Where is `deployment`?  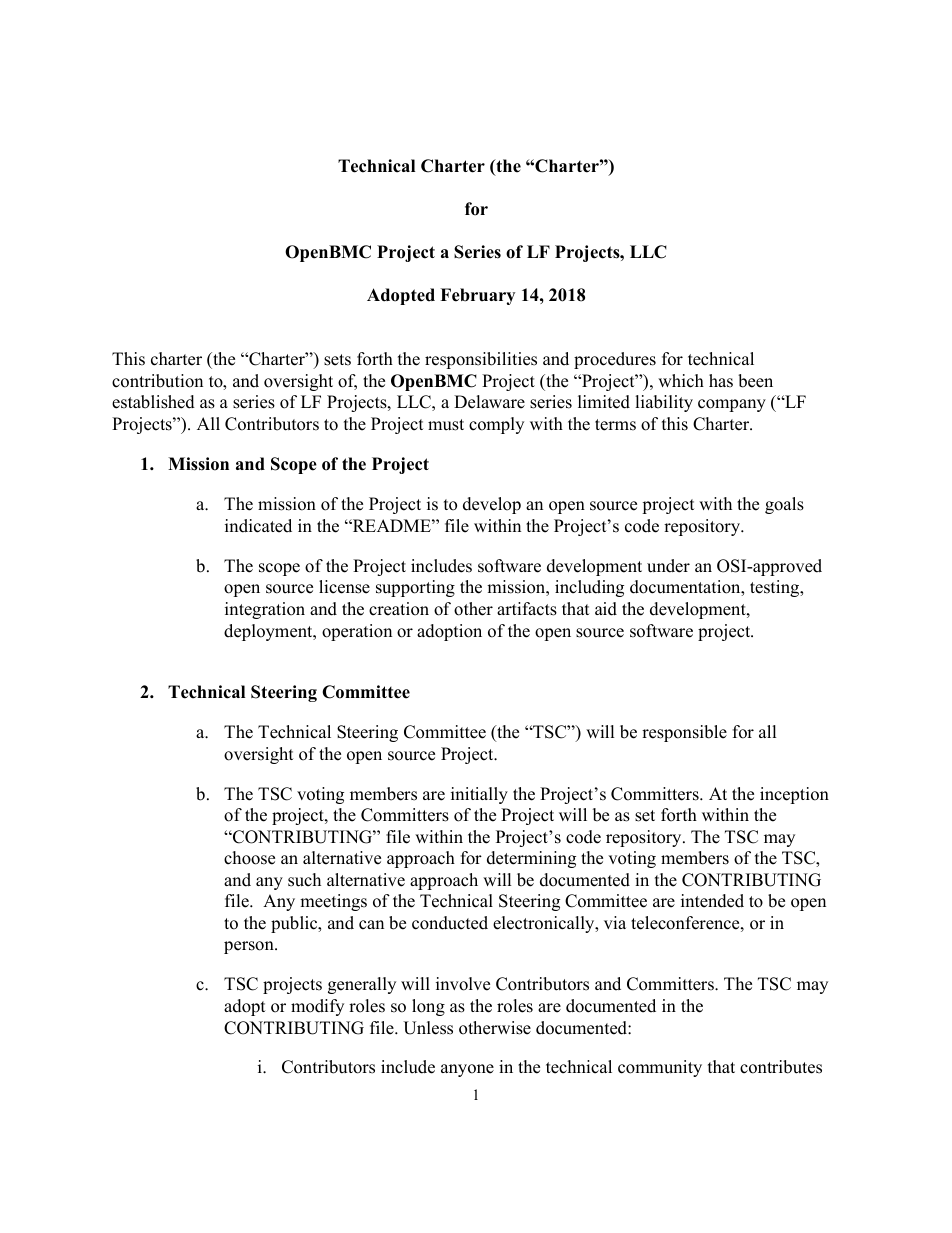
deployment is located at coordinates (269, 632).
